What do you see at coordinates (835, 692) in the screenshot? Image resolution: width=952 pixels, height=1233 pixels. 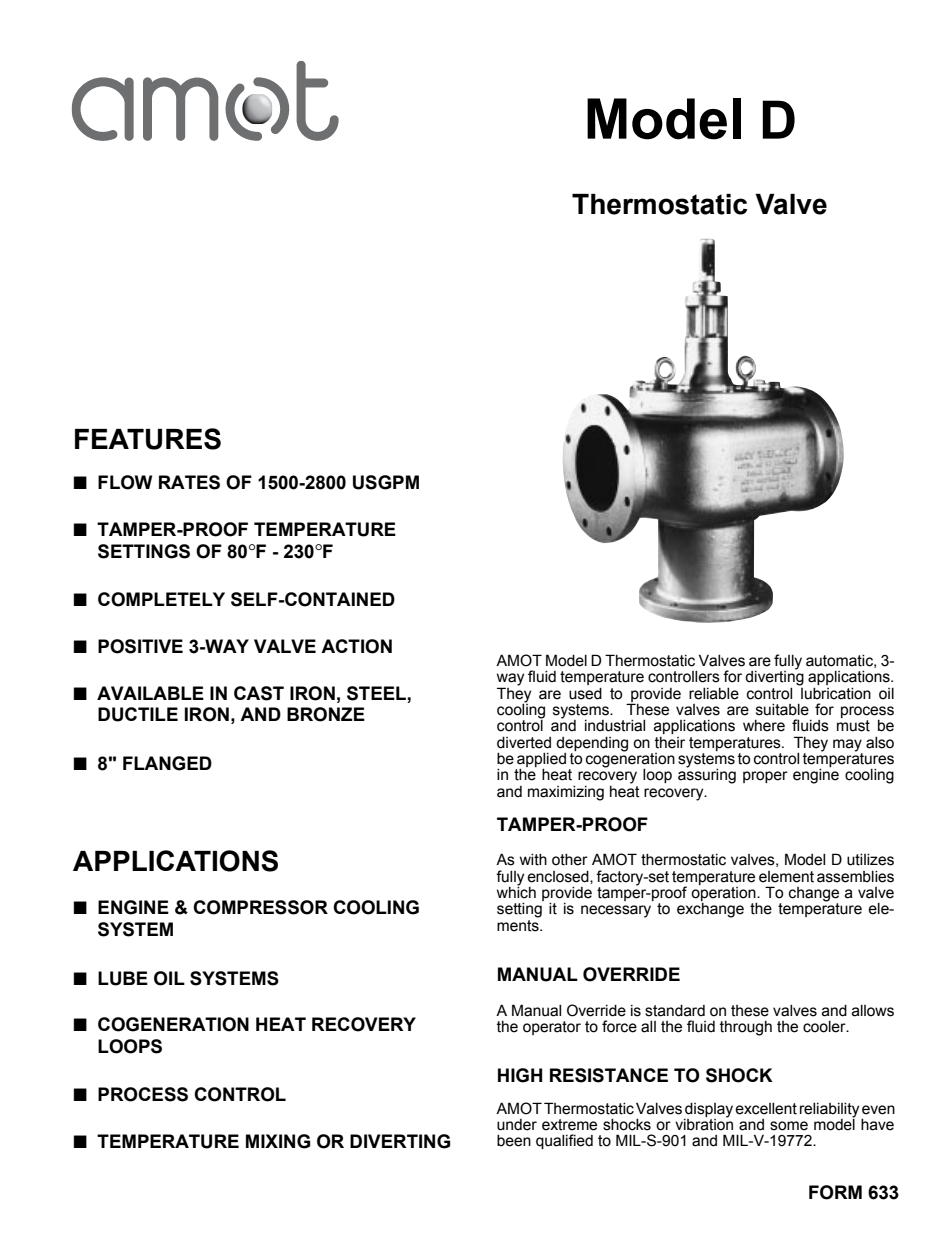 I see `lubrication` at bounding box center [835, 692].
